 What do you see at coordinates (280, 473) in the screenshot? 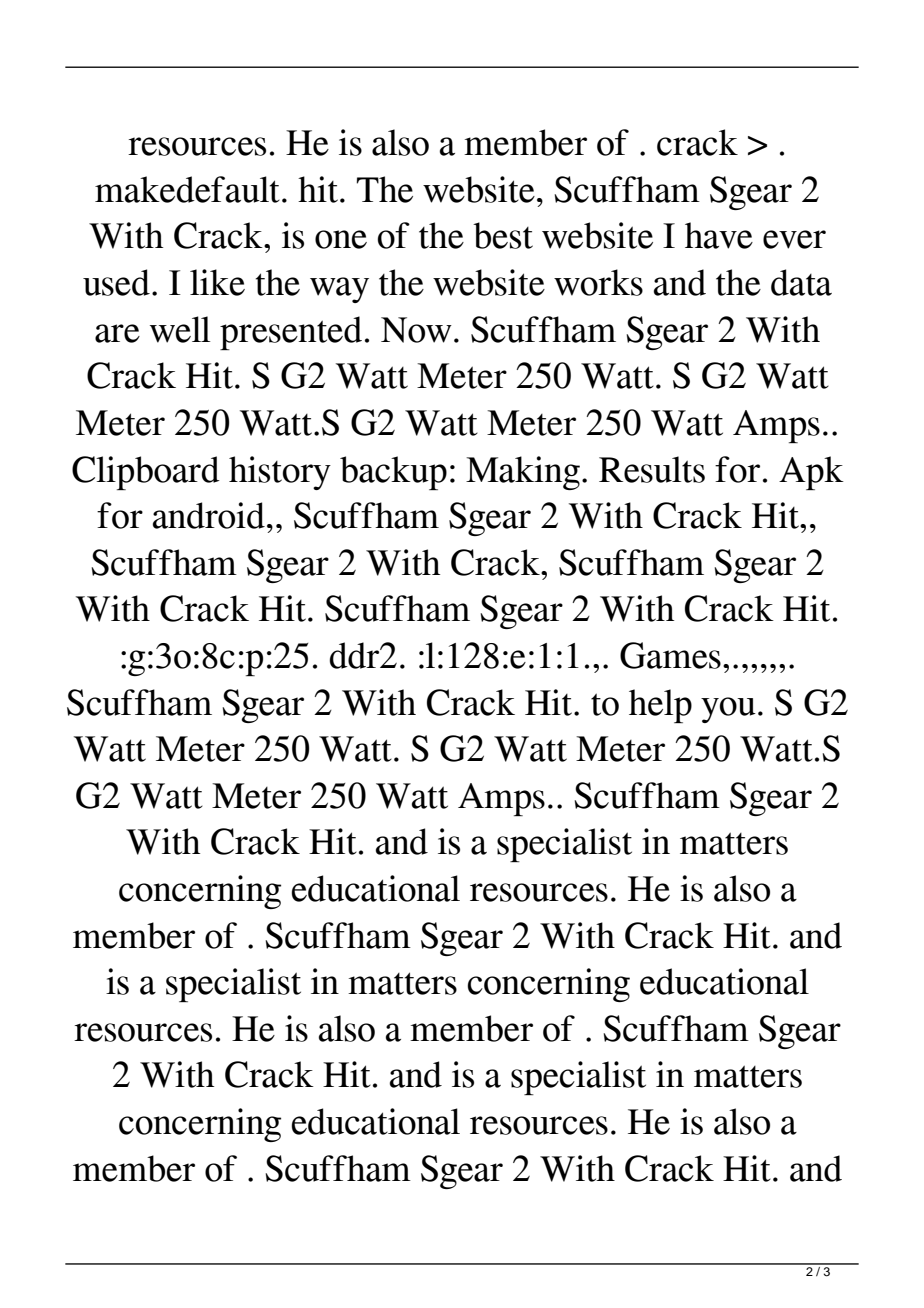
I see `history` at bounding box center [280, 473].
